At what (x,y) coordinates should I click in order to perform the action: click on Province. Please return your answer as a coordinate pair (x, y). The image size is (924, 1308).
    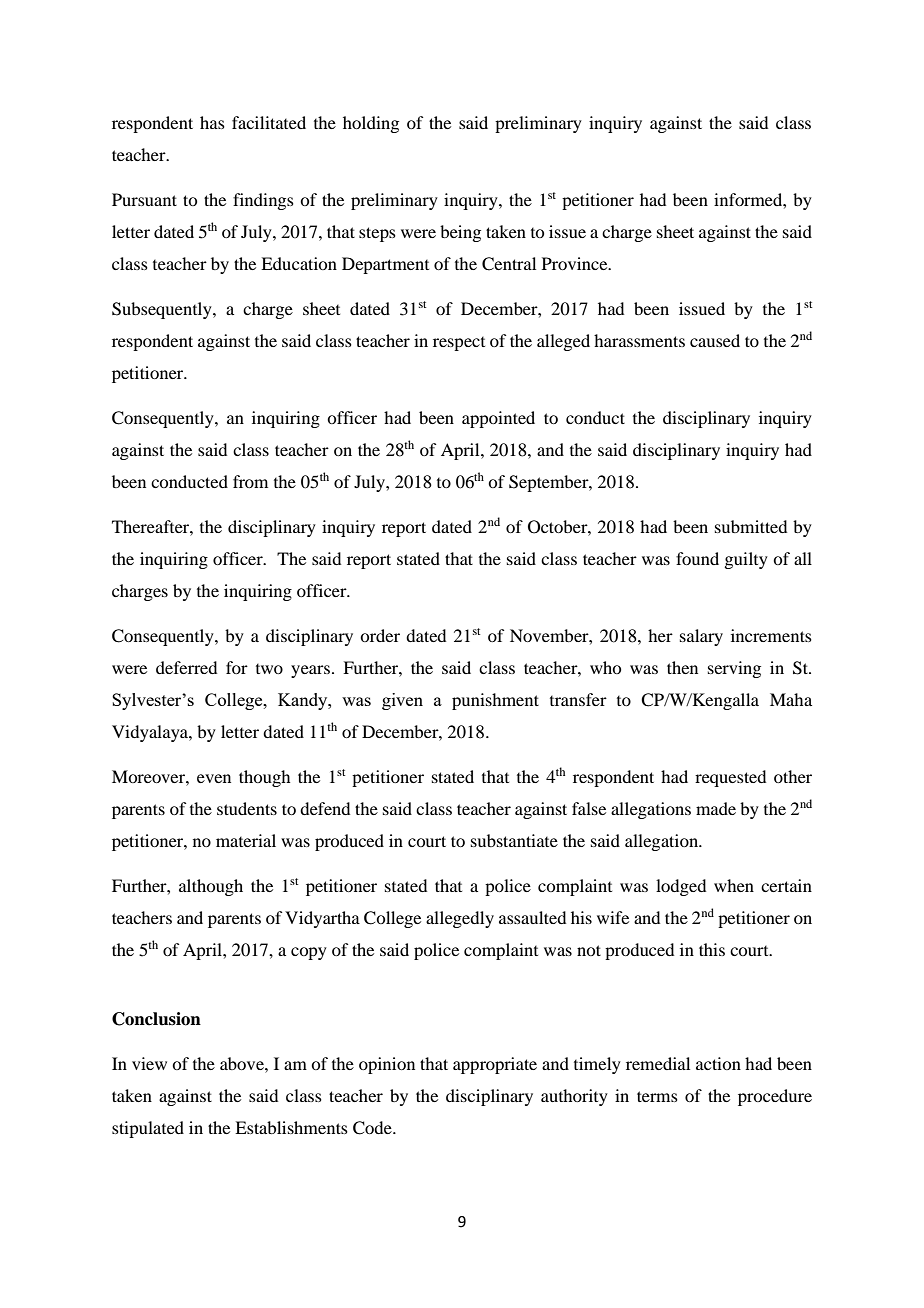
    Looking at the image, I should click on (576, 263).
